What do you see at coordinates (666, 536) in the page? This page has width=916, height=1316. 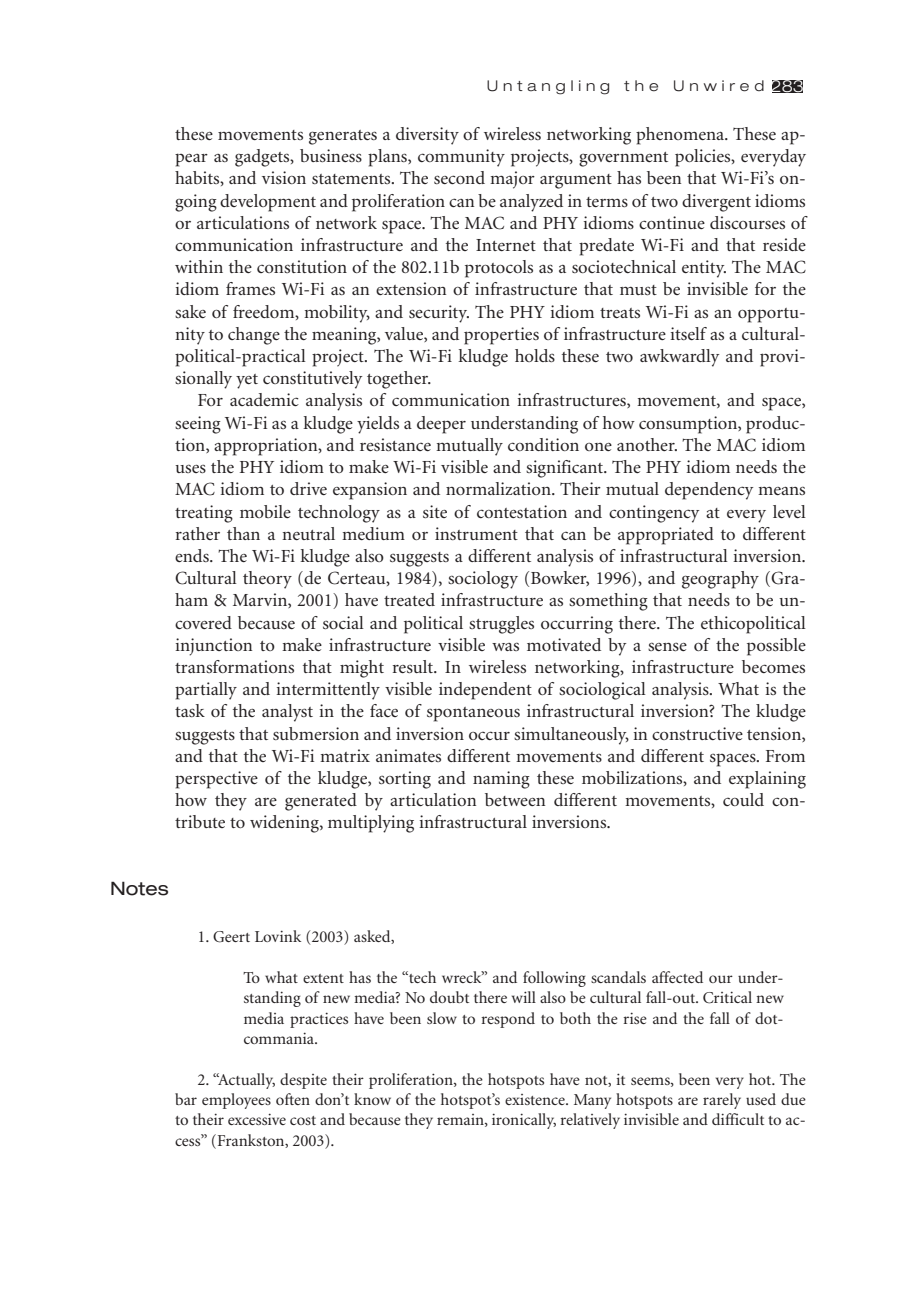 I see `appropriated` at bounding box center [666, 536].
